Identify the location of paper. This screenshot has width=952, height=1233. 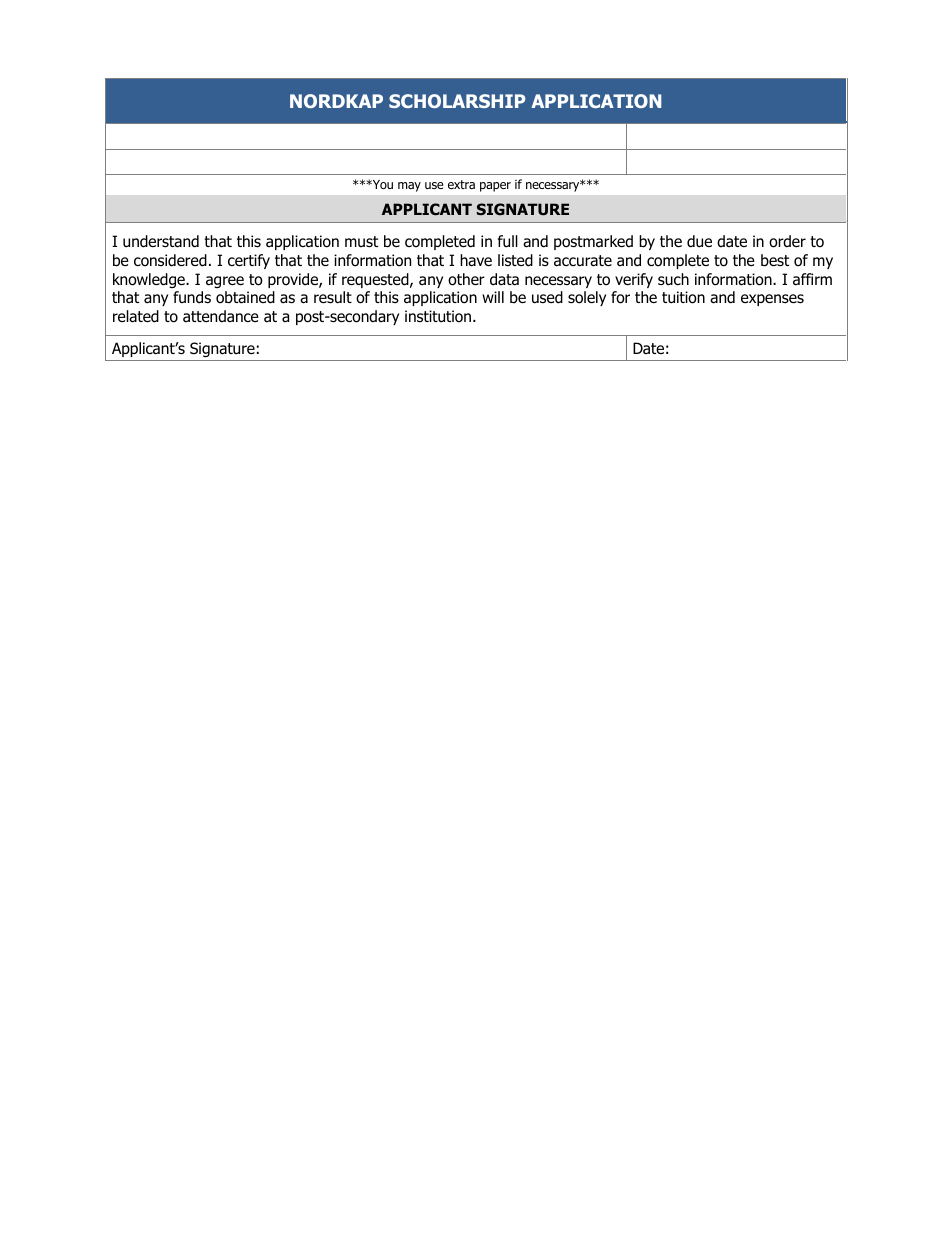
(495, 187).
